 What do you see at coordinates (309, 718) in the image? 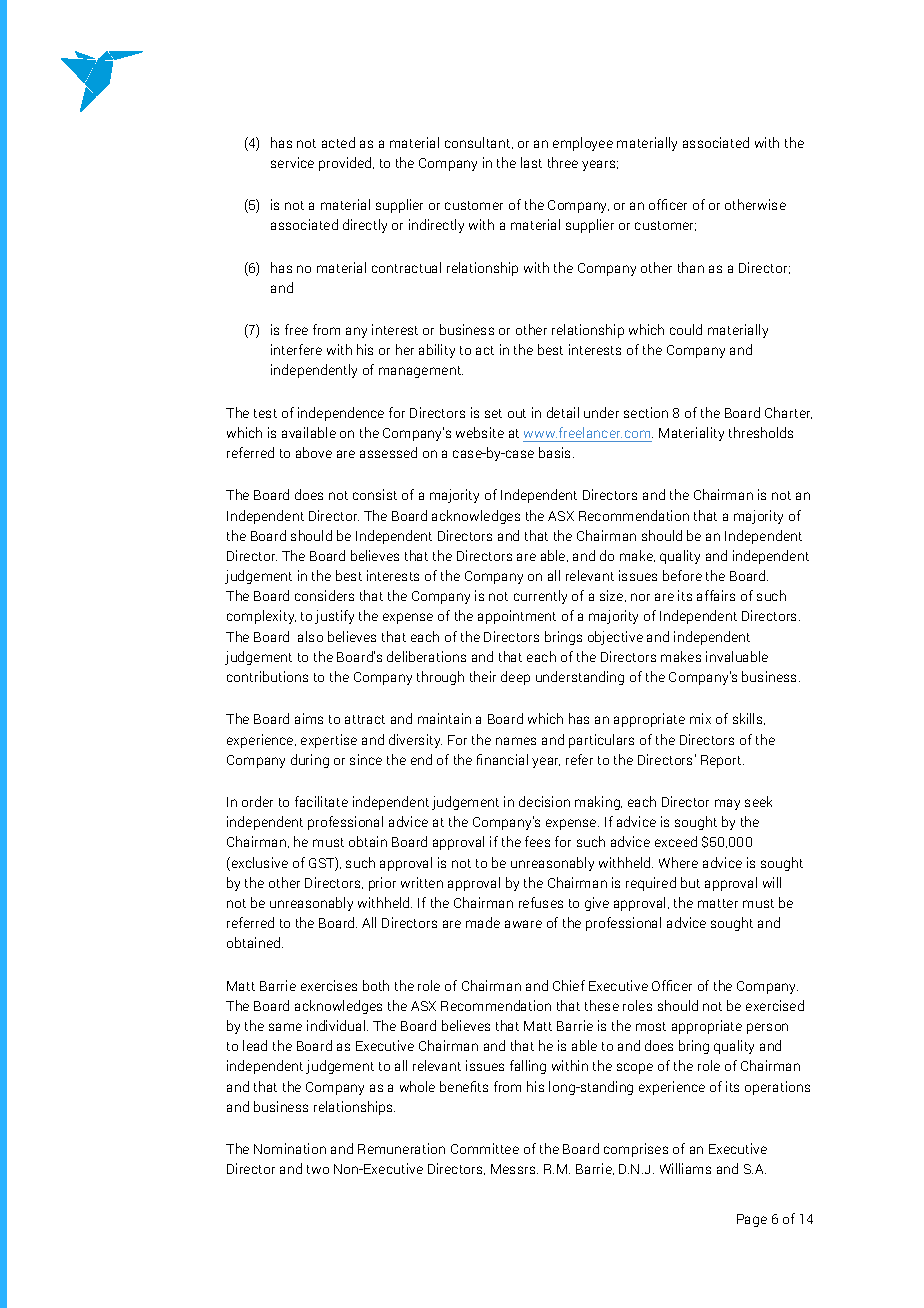
I see `aims` at bounding box center [309, 718].
